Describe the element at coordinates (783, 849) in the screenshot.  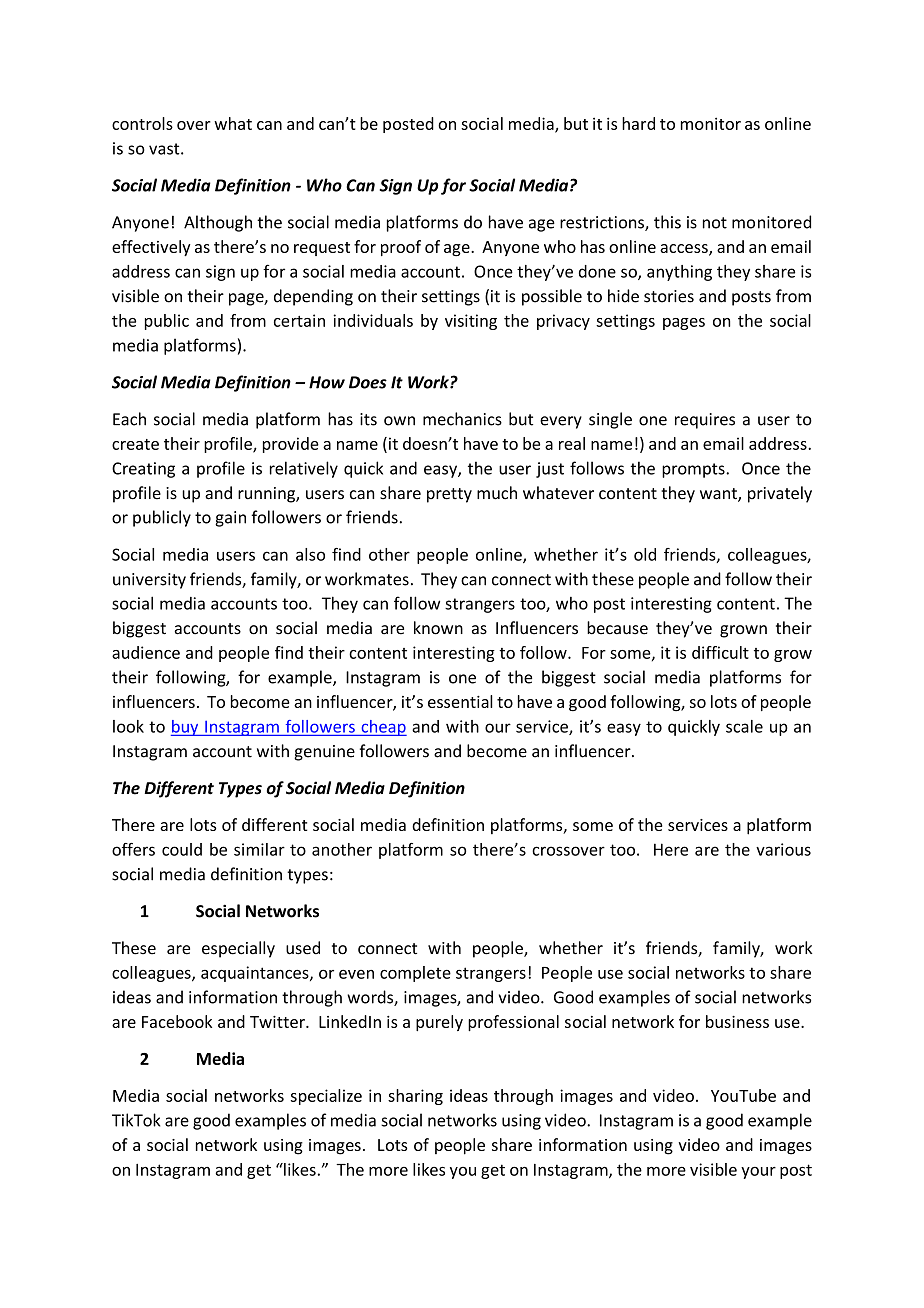
I see `various` at that location.
